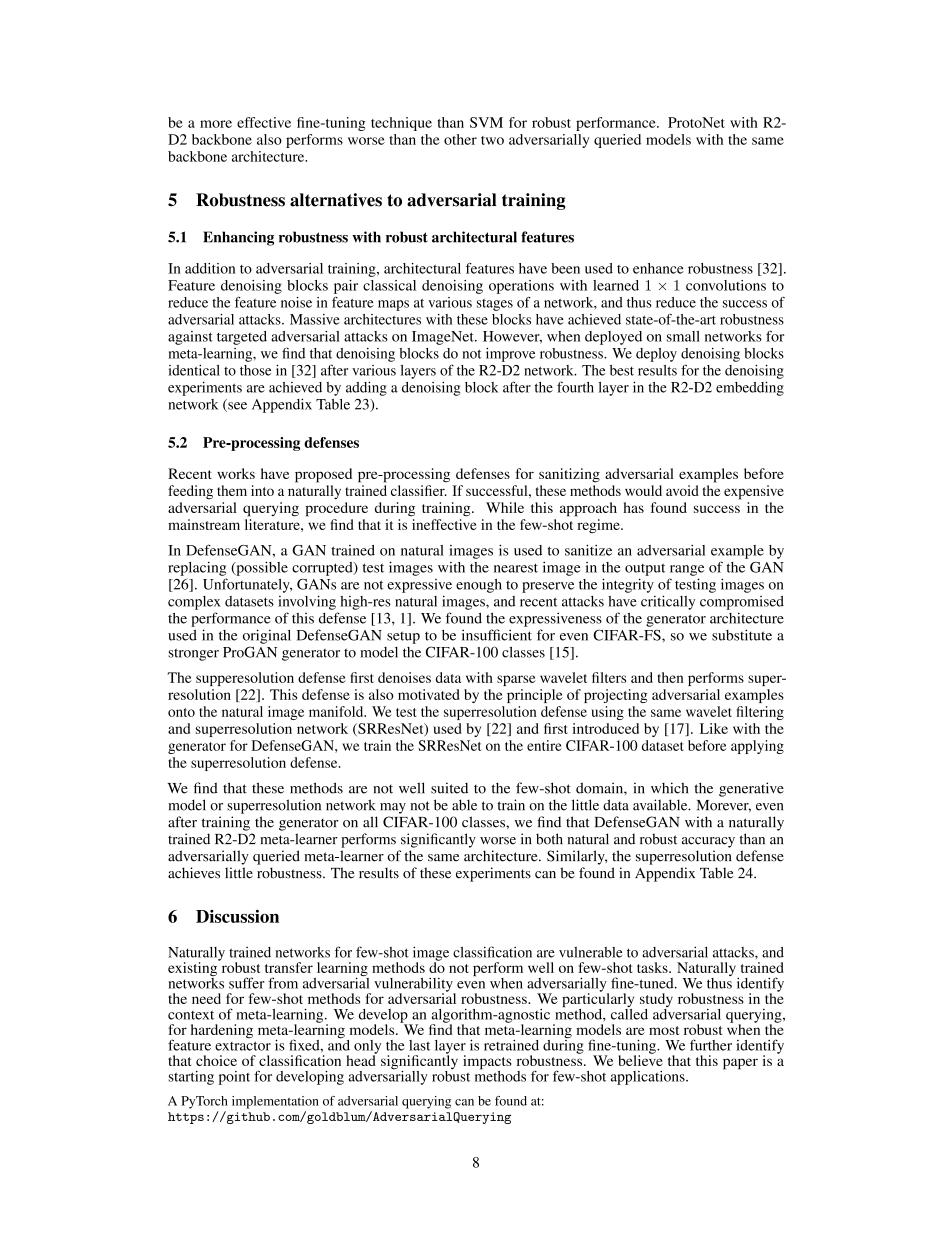 Image resolution: width=952 pixels, height=1233 pixels. Describe the element at coordinates (670, 677) in the document. I see `then` at that location.
